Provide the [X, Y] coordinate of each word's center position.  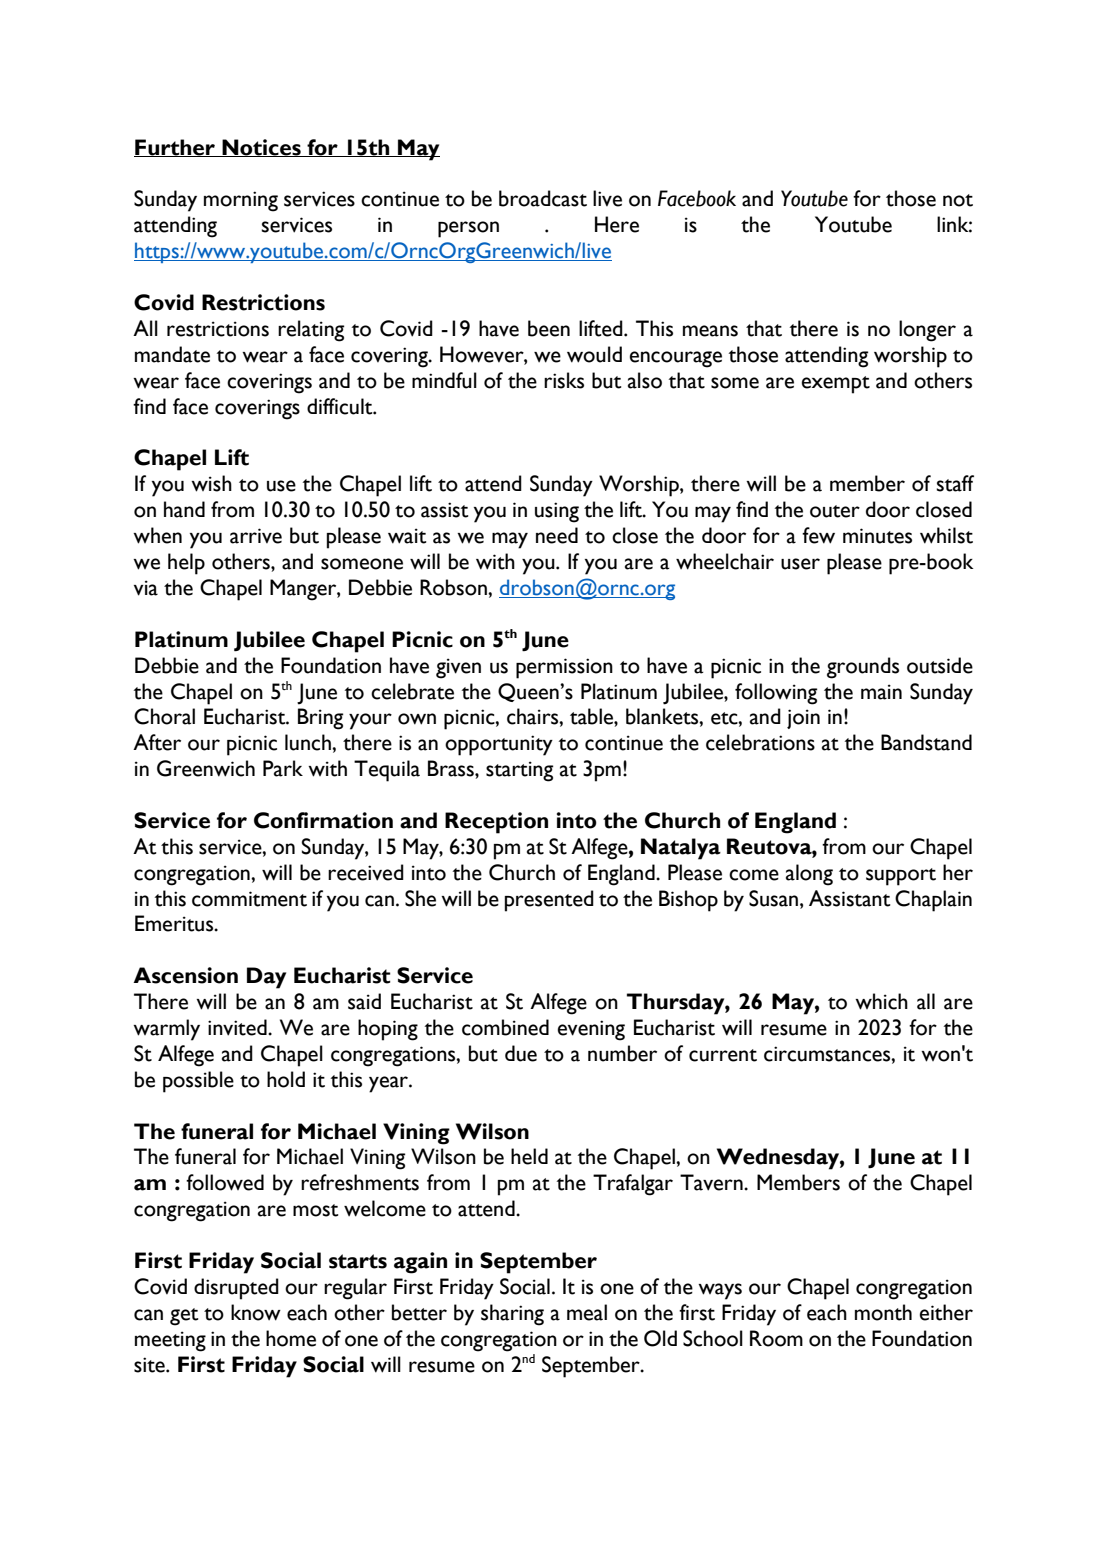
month [883, 1312]
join [803, 719]
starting [519, 771]
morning [241, 201]
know [256, 1312]
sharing [512, 1315]
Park [283, 768]
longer [927, 331]
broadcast [543, 198]
